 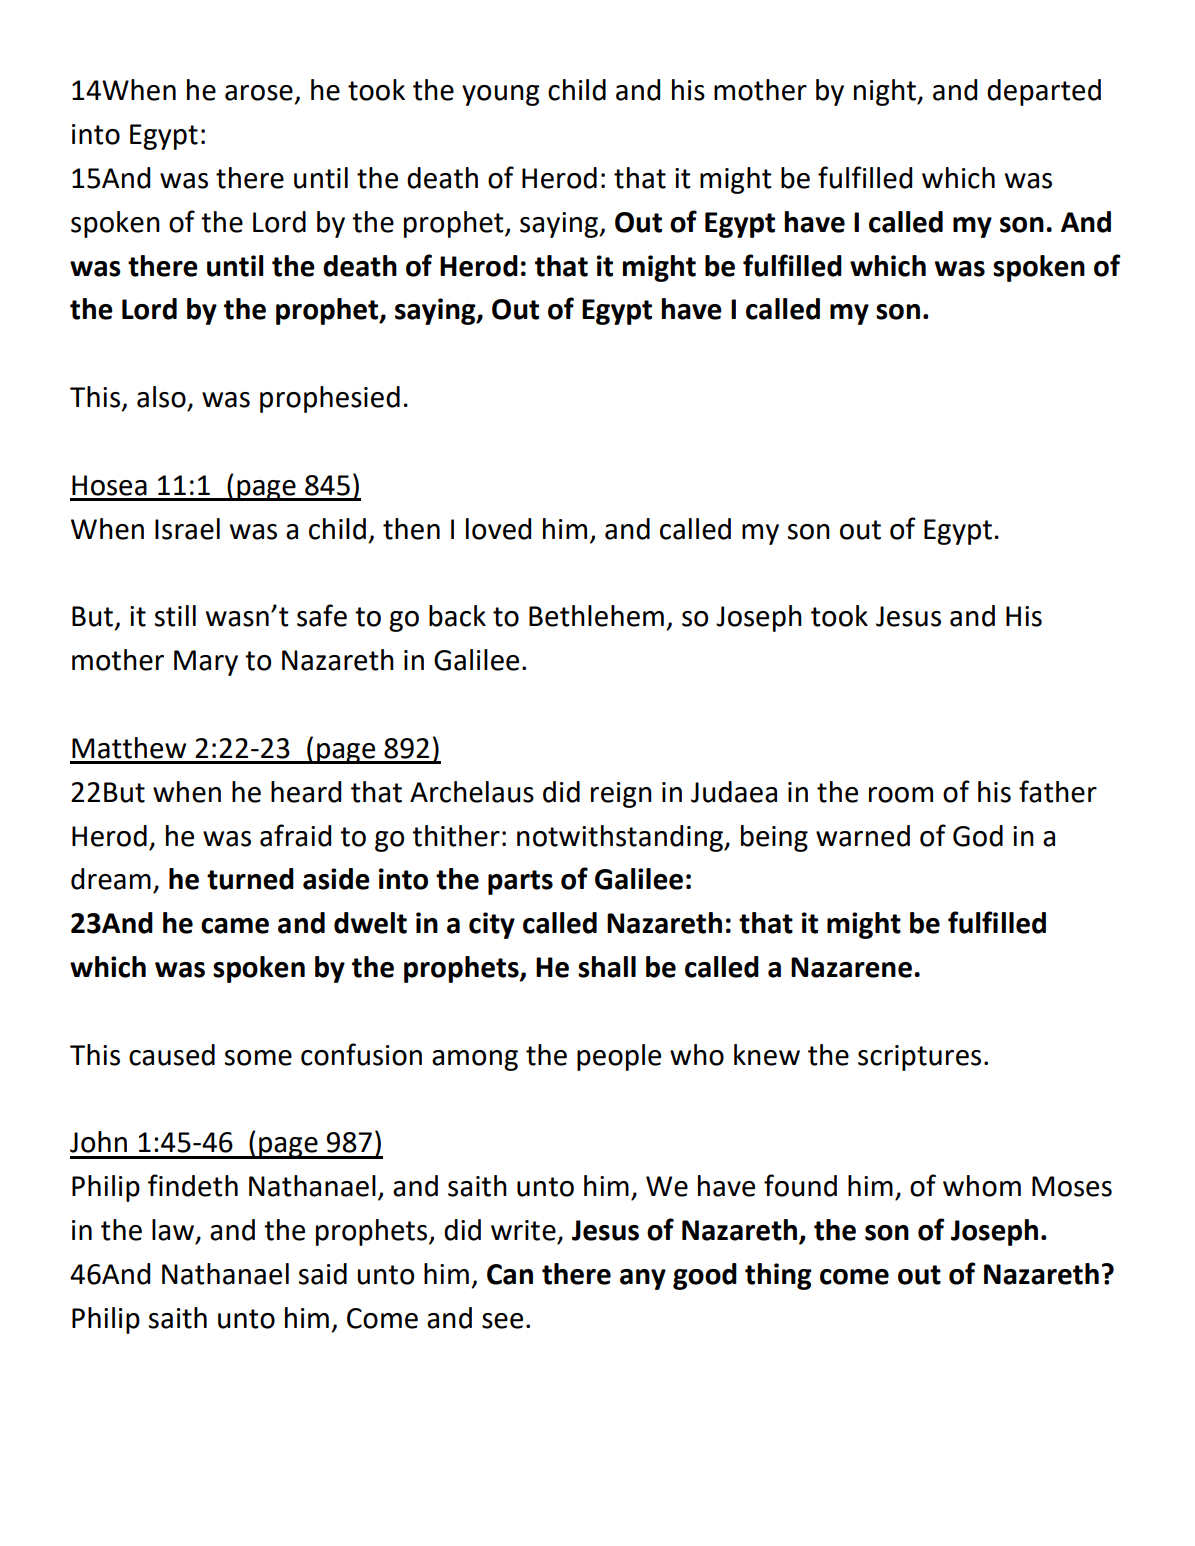 I want to click on also, so click(x=161, y=397).
